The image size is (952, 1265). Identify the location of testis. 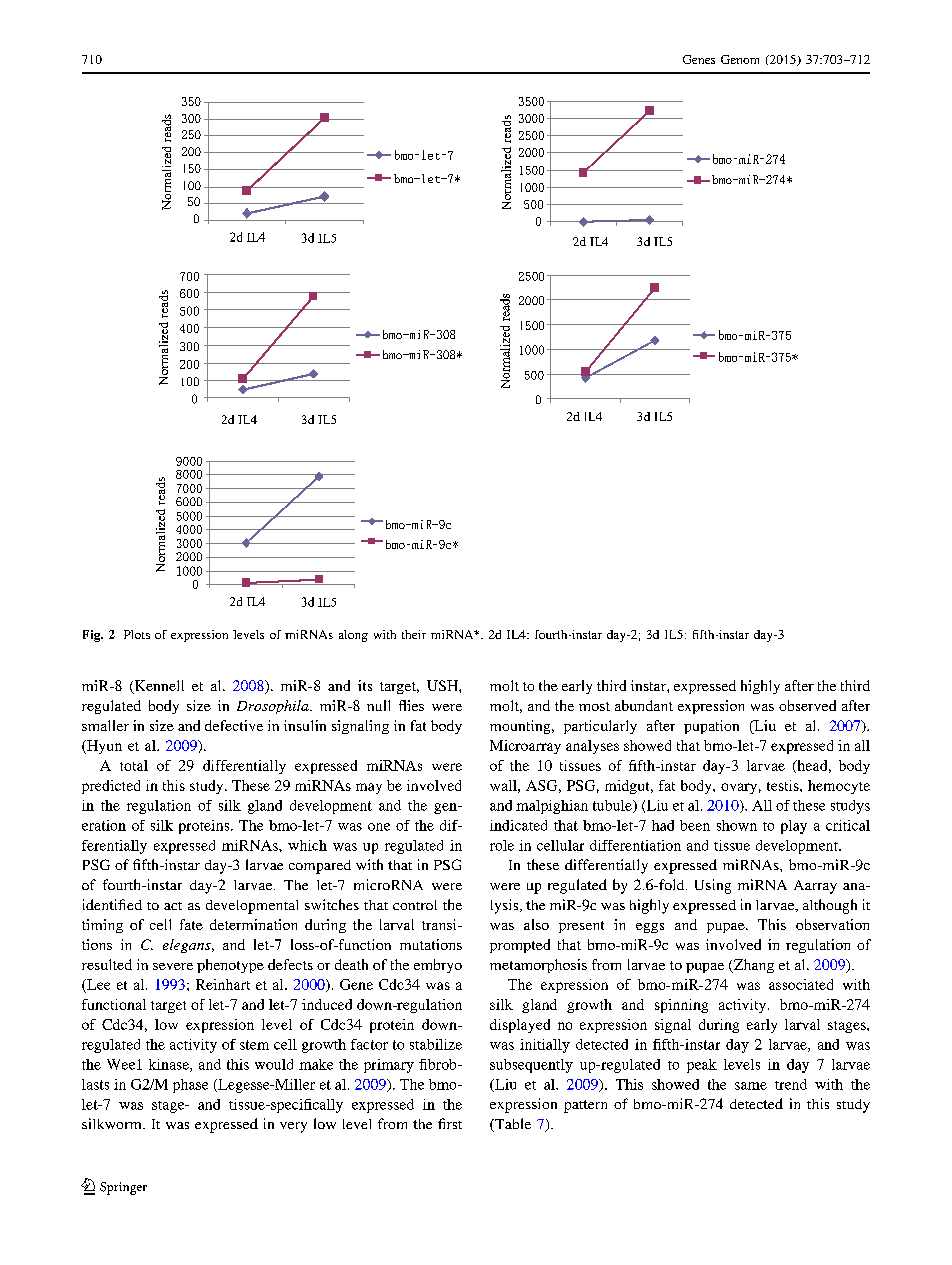
(784, 785).
